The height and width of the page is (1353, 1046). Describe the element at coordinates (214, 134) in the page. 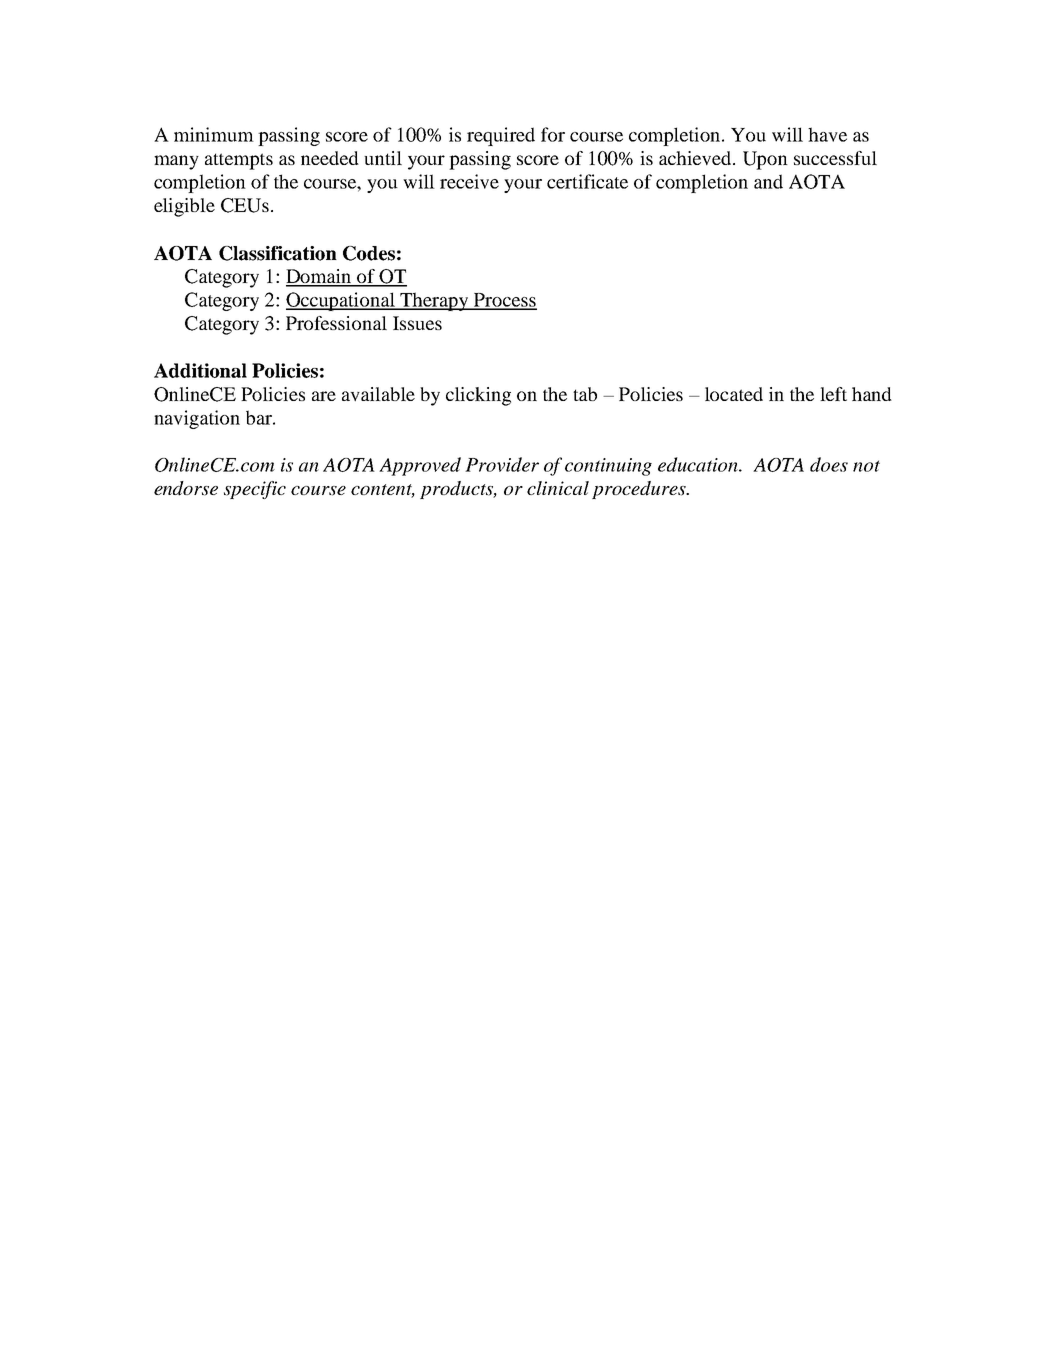

I see `minimum` at that location.
